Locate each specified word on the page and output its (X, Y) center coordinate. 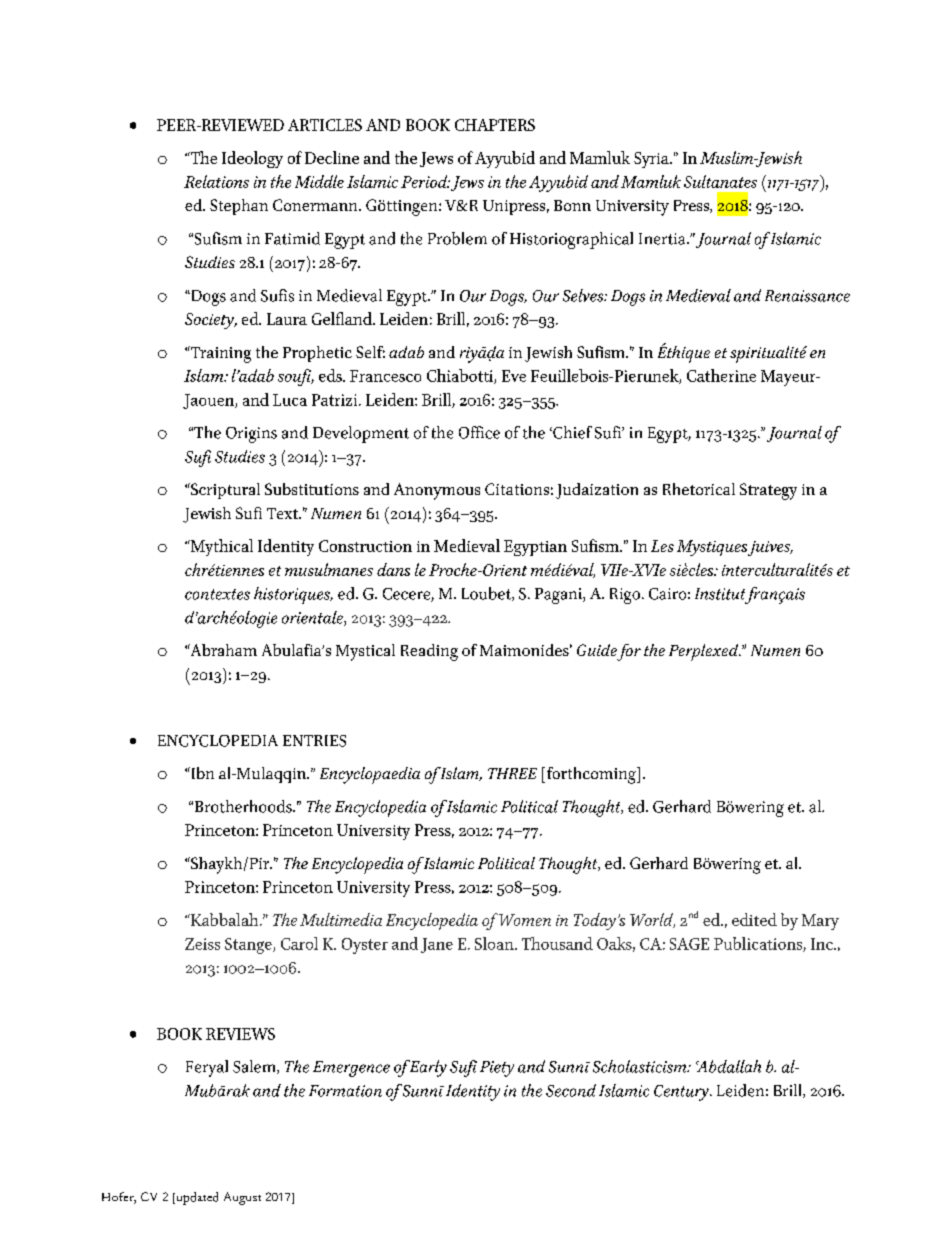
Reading (429, 652)
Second (571, 1090)
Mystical (365, 652)
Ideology (252, 159)
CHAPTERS (495, 125)
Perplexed (705, 652)
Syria (652, 160)
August (242, 1198)
